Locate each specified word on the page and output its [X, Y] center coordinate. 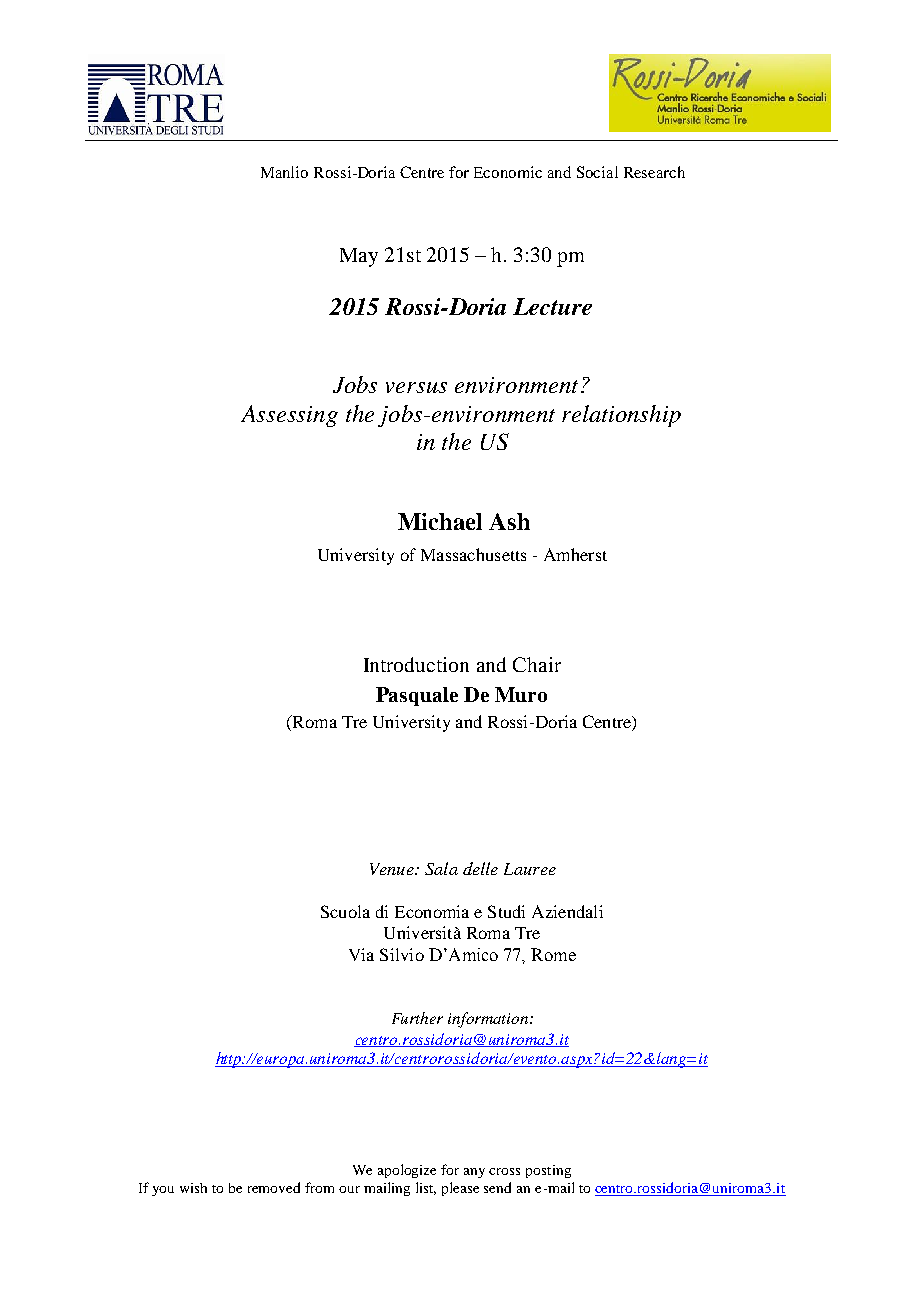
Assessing [289, 416]
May [359, 257]
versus [416, 387]
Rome [553, 954]
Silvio [402, 954]
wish [193, 1188]
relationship [621, 416]
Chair [537, 664]
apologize [407, 1171]
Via [361, 954]
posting [548, 1171]
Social [597, 172]
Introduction [416, 664]
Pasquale [417, 696]
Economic [508, 172]
